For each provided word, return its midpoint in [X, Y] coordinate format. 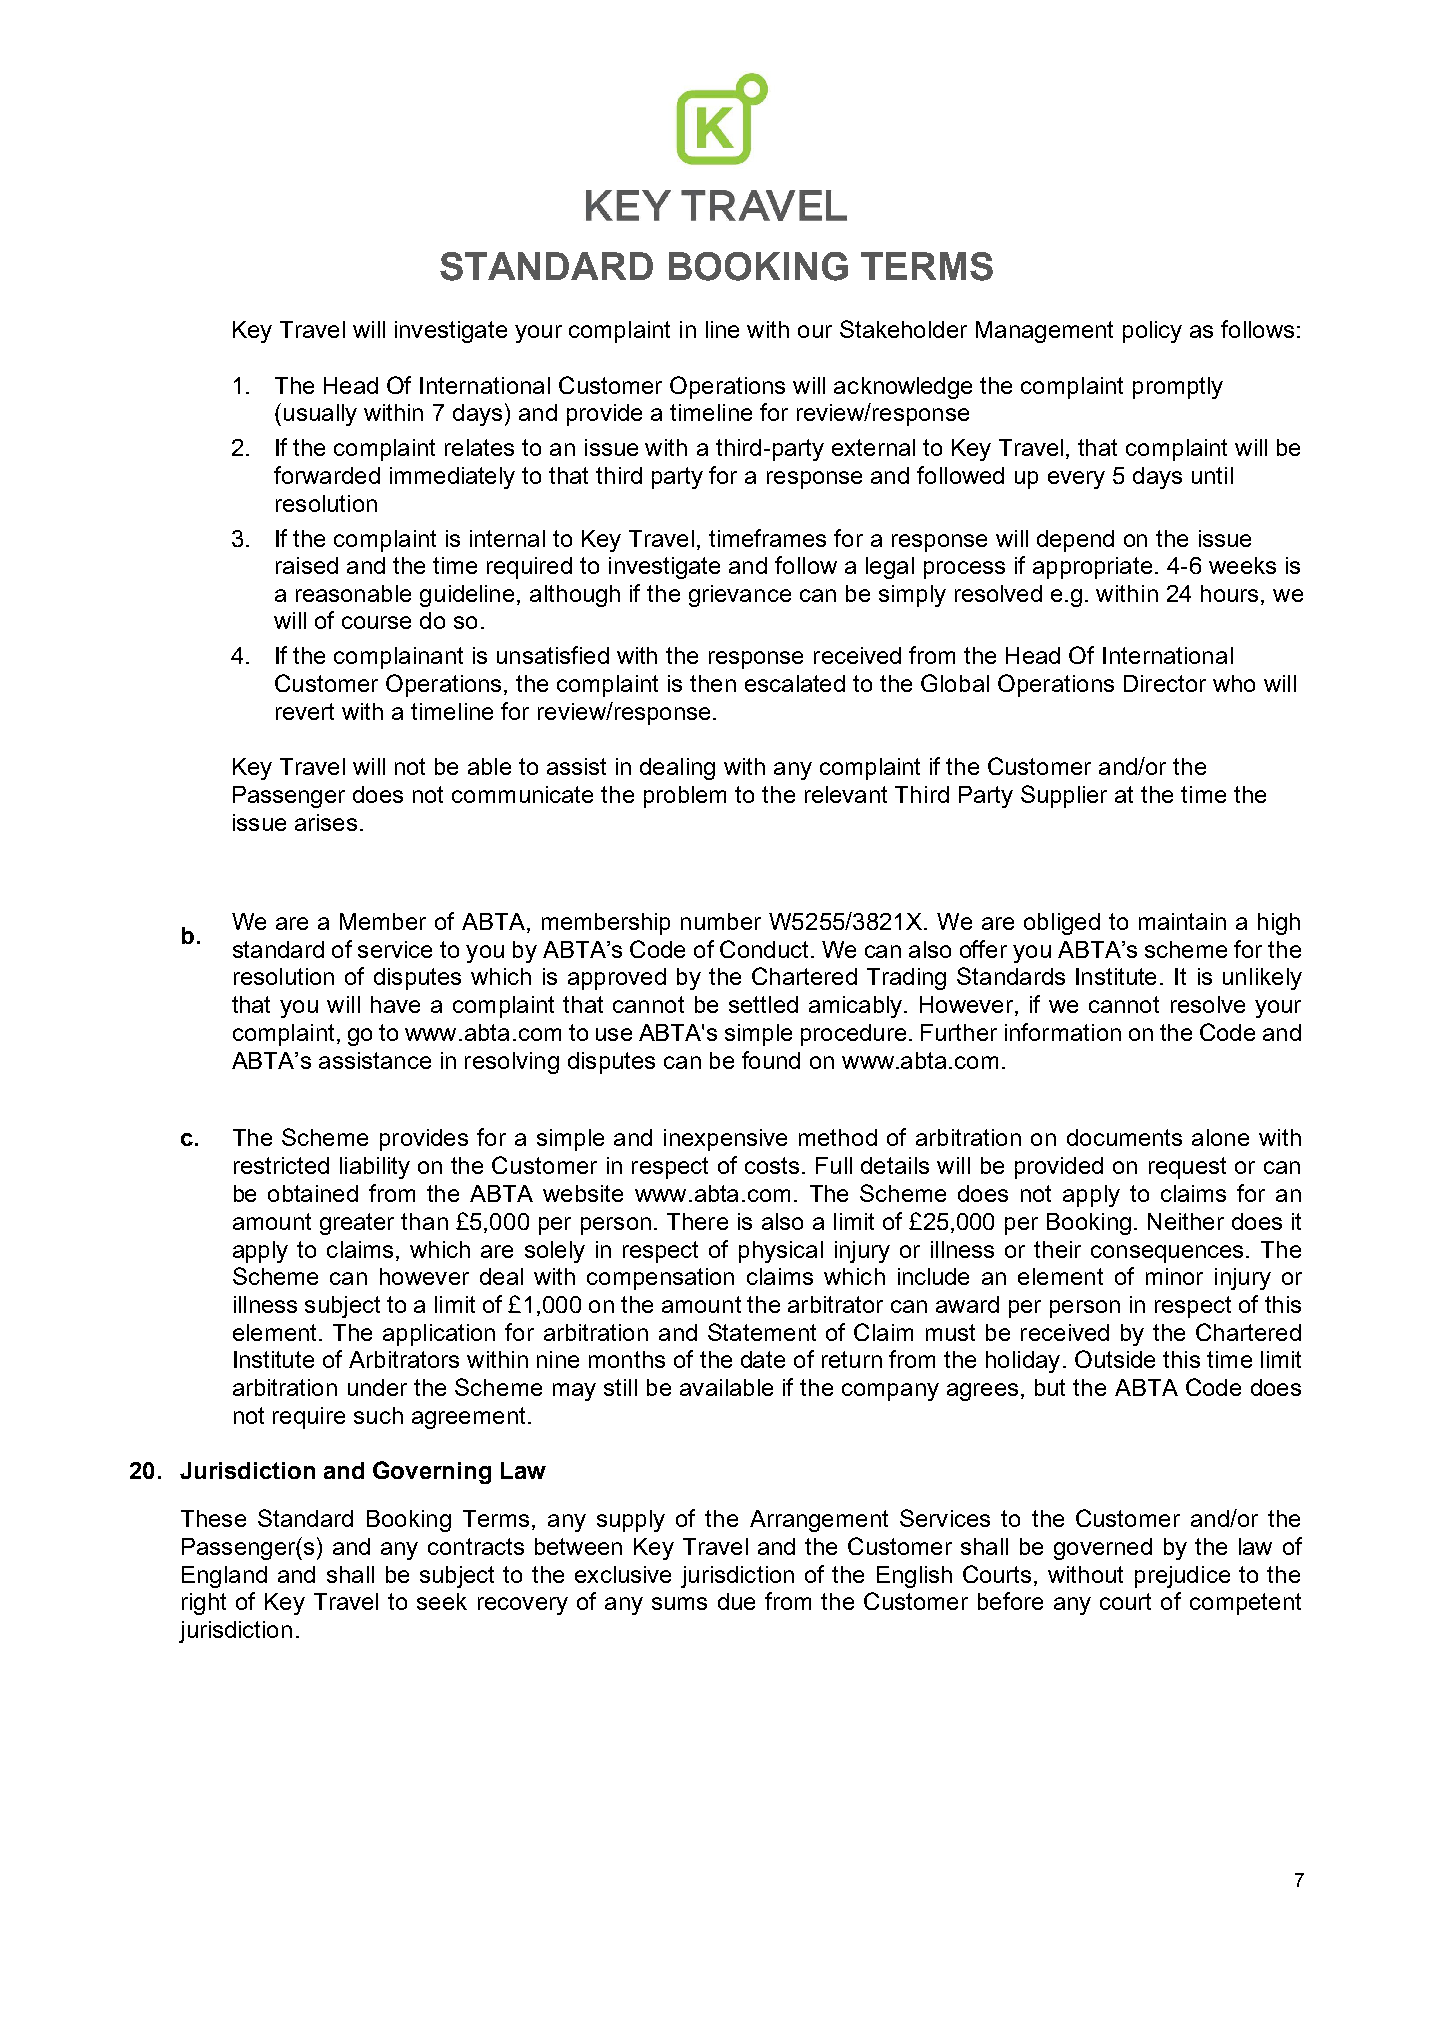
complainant [398, 658]
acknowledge [903, 388]
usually [320, 415]
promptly [1178, 388]
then [713, 683]
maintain [1182, 921]
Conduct [766, 949]
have [395, 1004]
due [736, 1601]
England [224, 1577]
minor [1174, 1276]
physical [781, 1252]
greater [357, 1224]
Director [1165, 683]
